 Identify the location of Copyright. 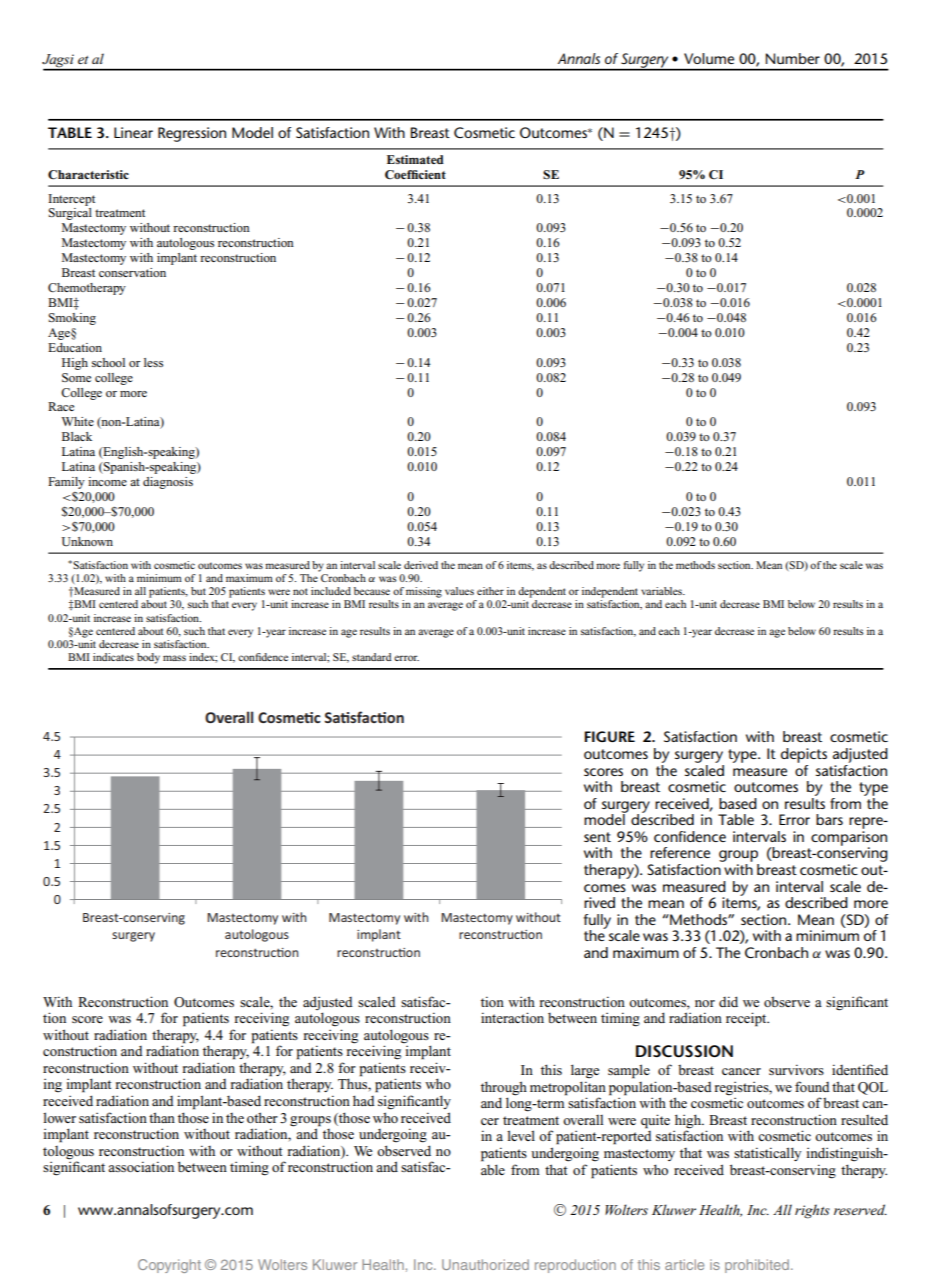
(169, 1266).
